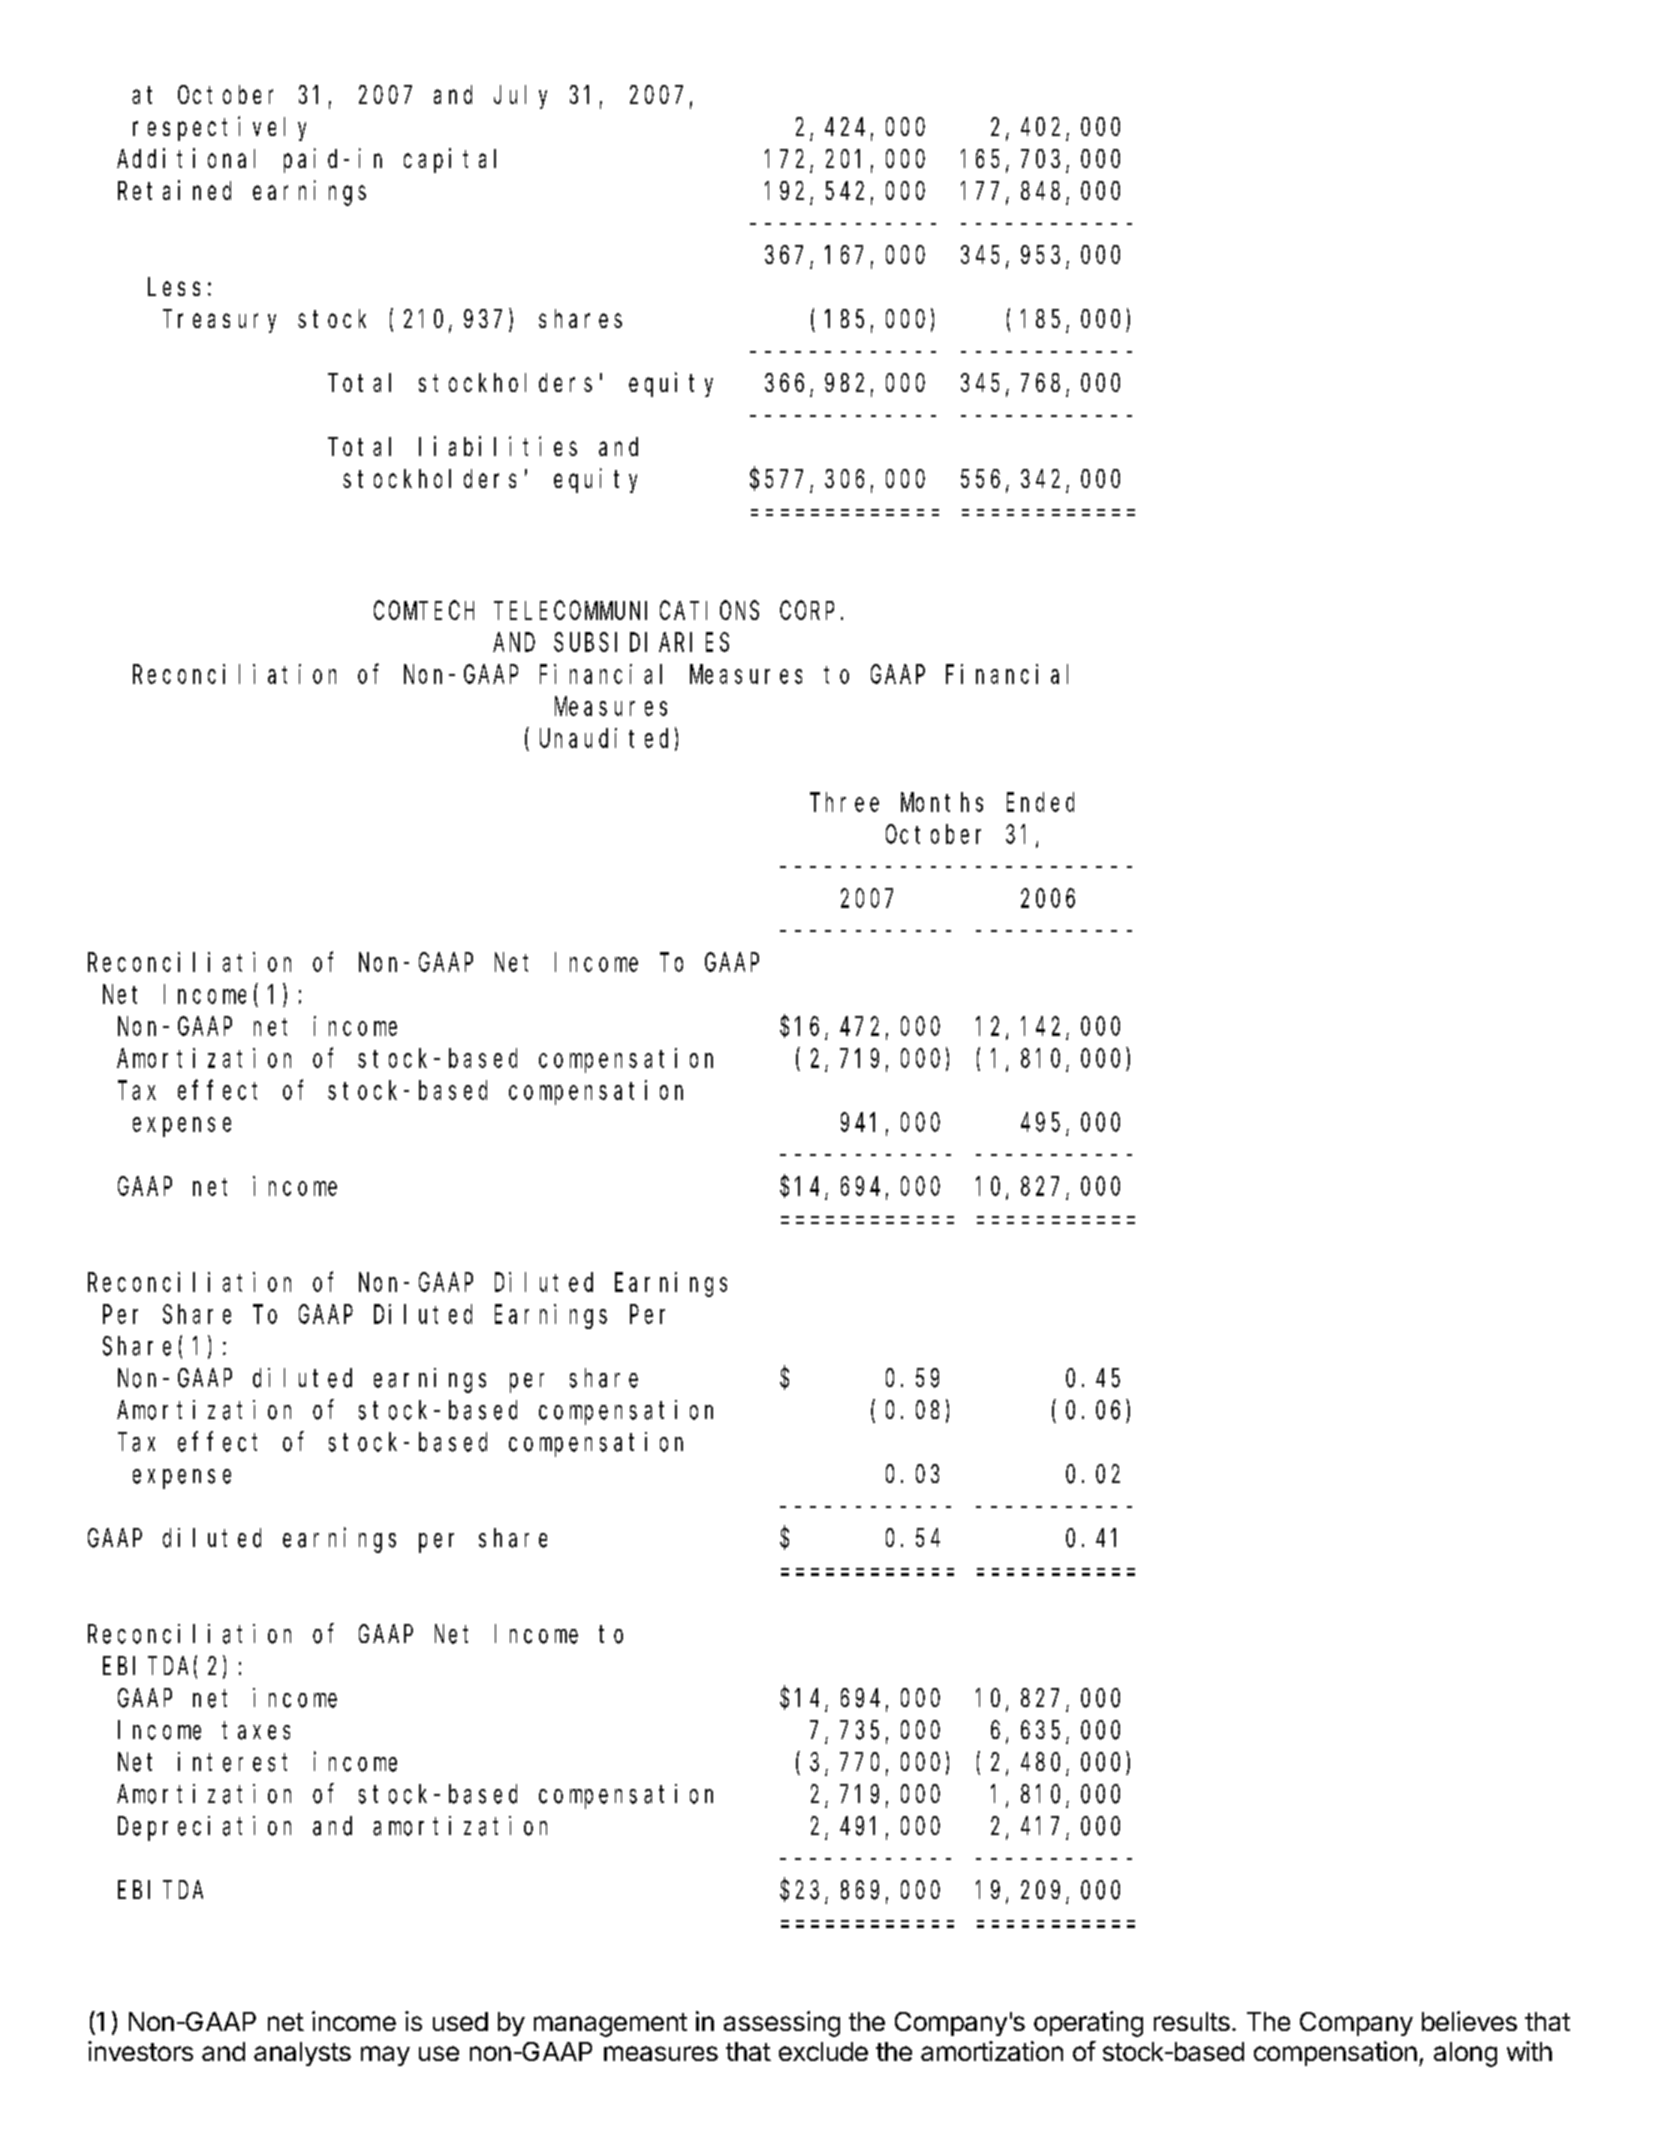 Image resolution: width=1660 pixels, height=2148 pixels. I want to click on SUBSIDIARIES, so click(641, 643).
